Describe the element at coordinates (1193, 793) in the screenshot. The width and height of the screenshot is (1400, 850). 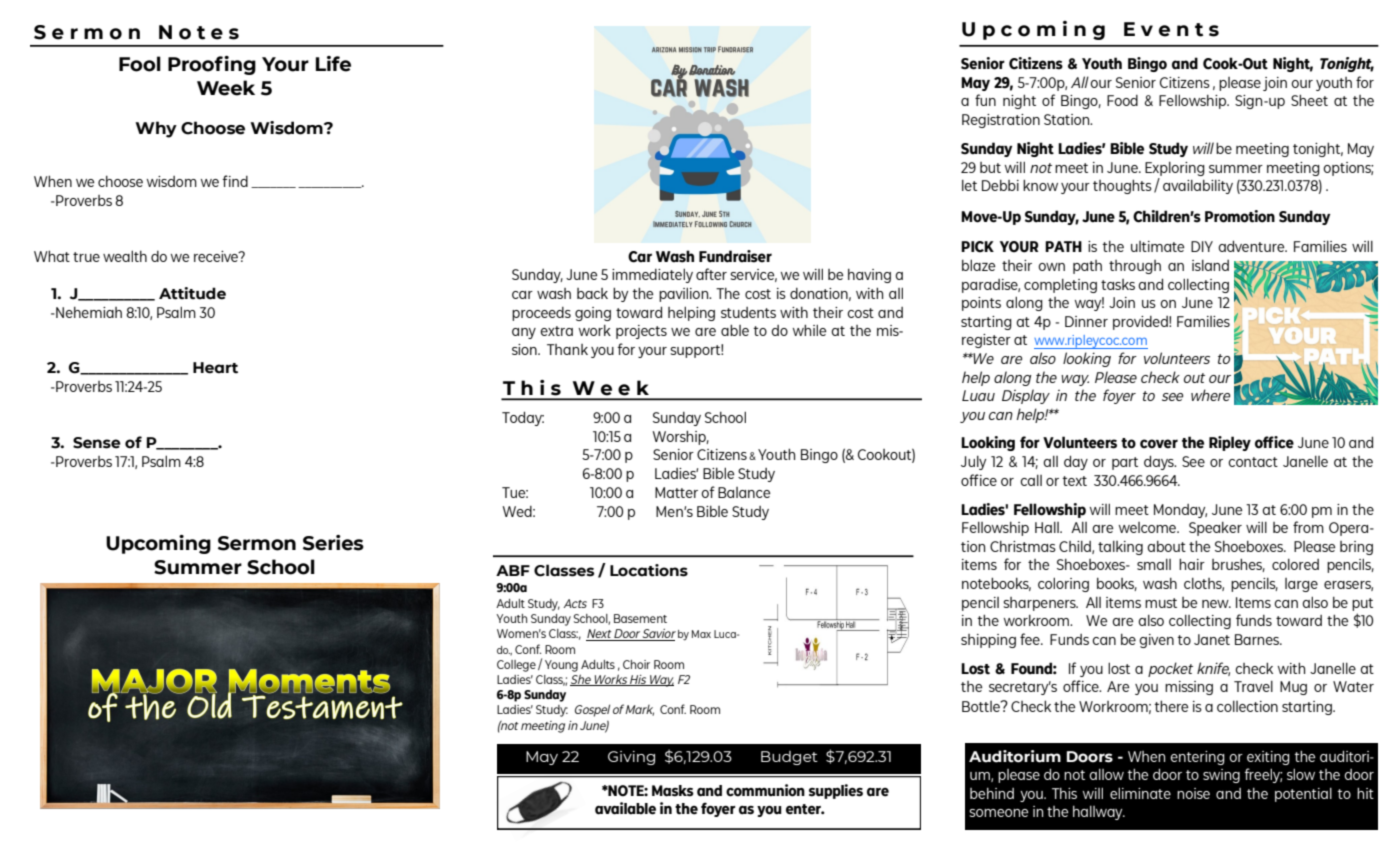
I see `noise` at that location.
